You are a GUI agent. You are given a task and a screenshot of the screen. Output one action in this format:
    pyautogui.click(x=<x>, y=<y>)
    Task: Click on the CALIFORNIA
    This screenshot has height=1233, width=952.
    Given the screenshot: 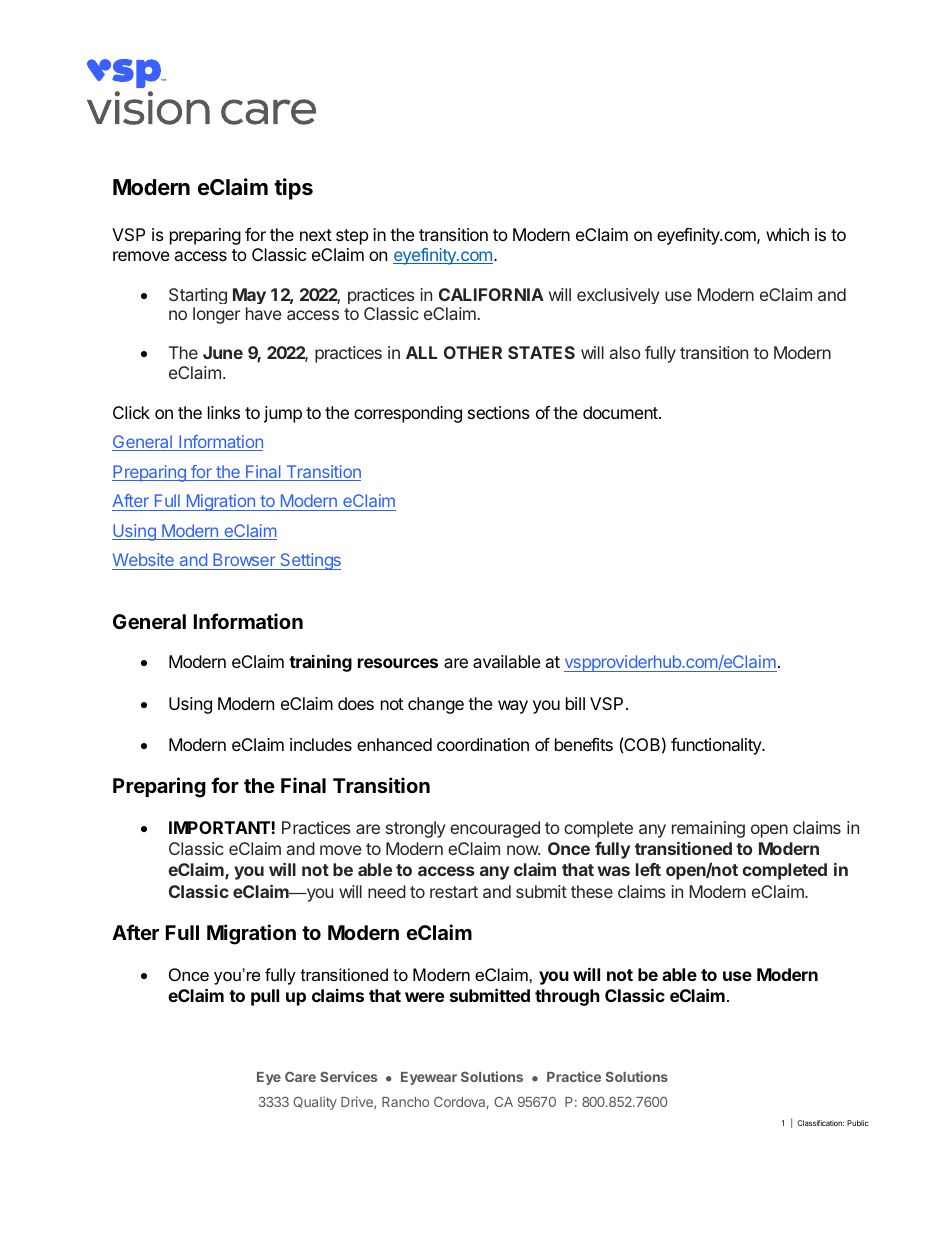 What is the action you would take?
    pyautogui.click(x=491, y=294)
